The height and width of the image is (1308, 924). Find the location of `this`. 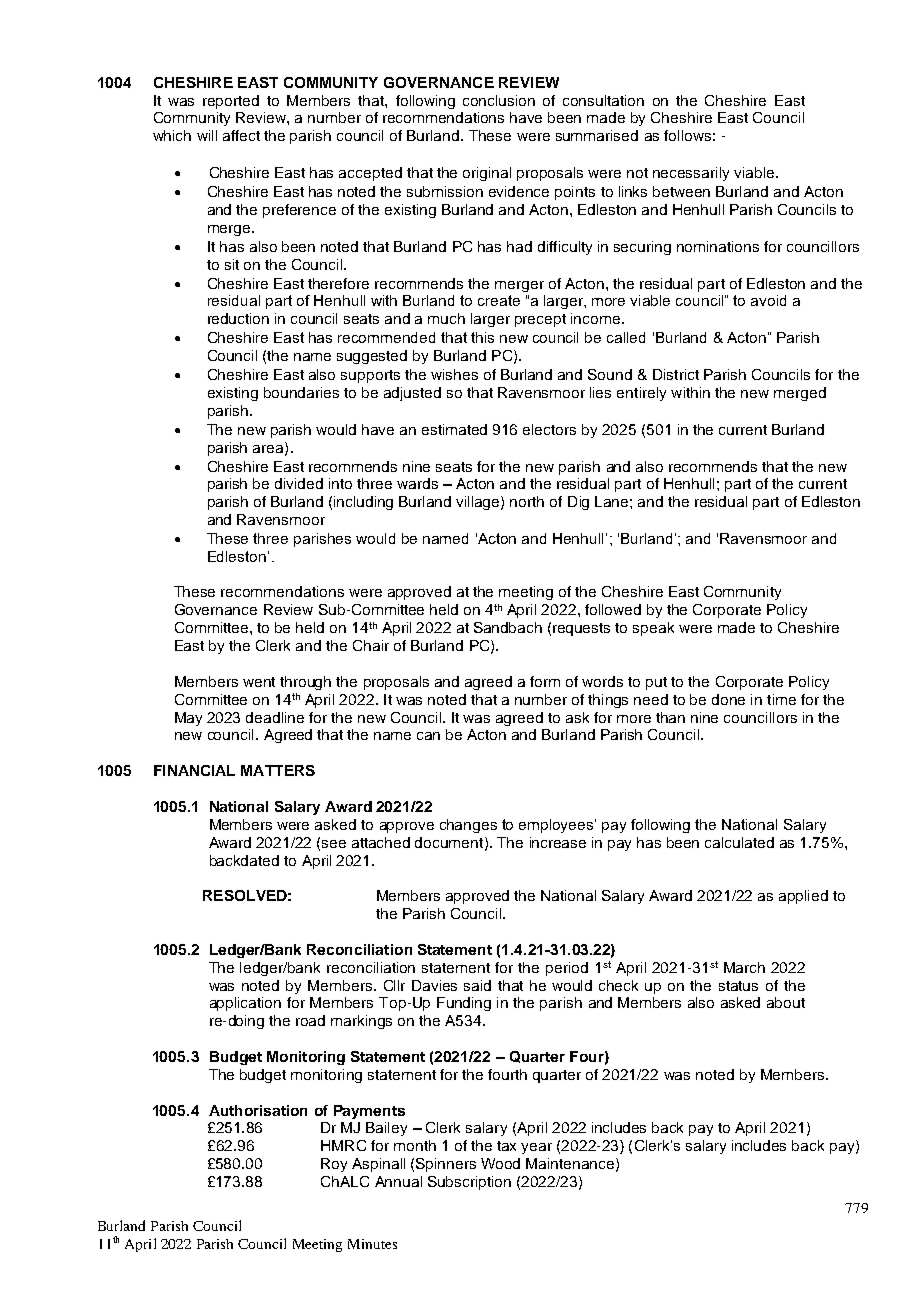

this is located at coordinates (482, 337).
